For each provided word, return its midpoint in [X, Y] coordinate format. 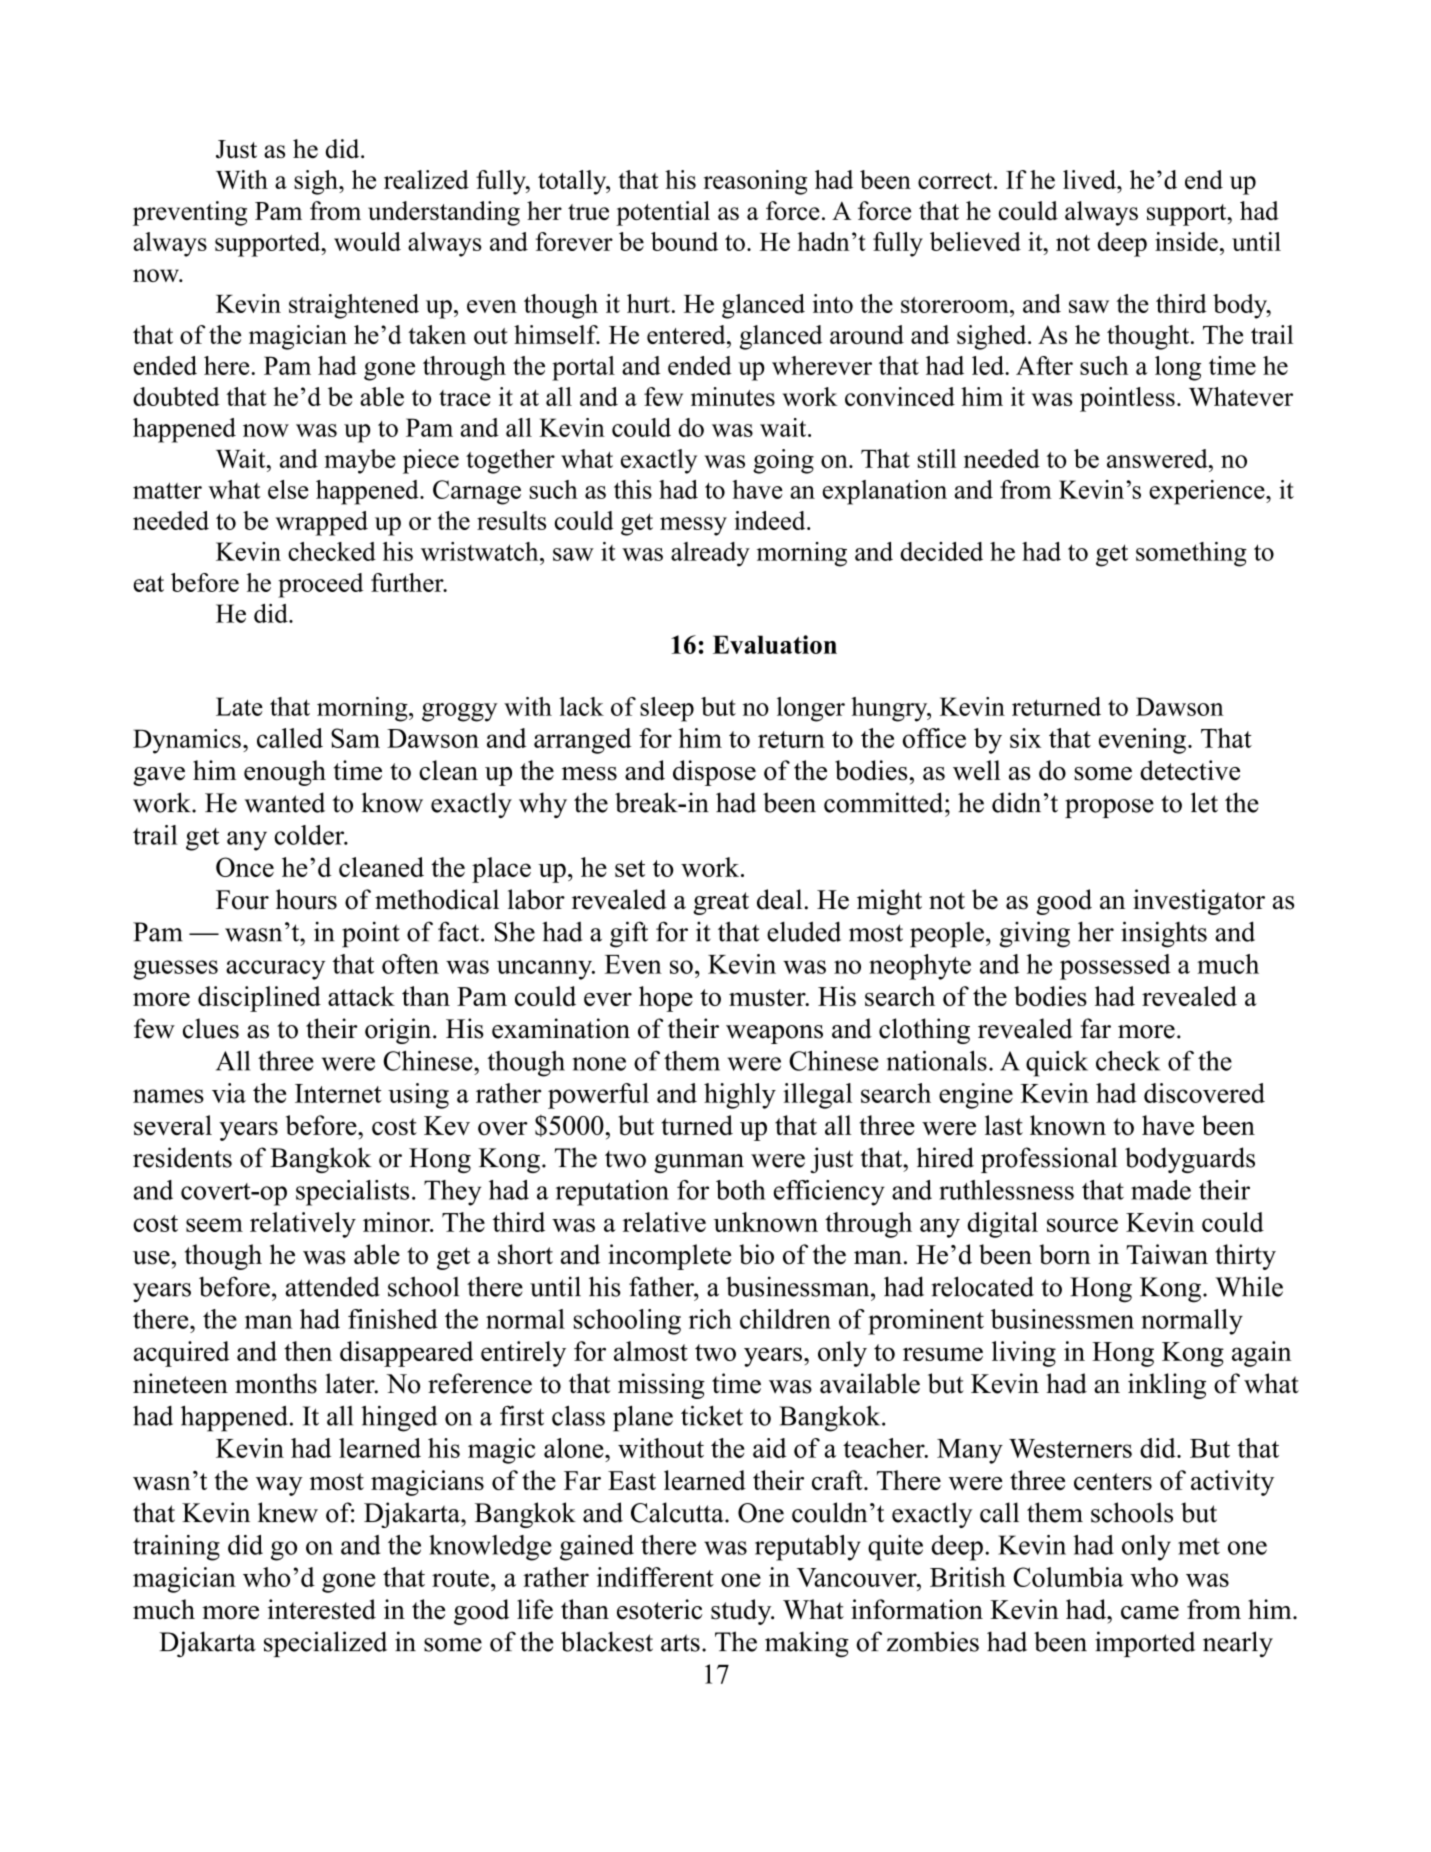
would [367, 241]
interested [322, 1609]
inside [1186, 241]
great [721, 903]
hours [306, 899]
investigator [1199, 902]
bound [684, 241]
